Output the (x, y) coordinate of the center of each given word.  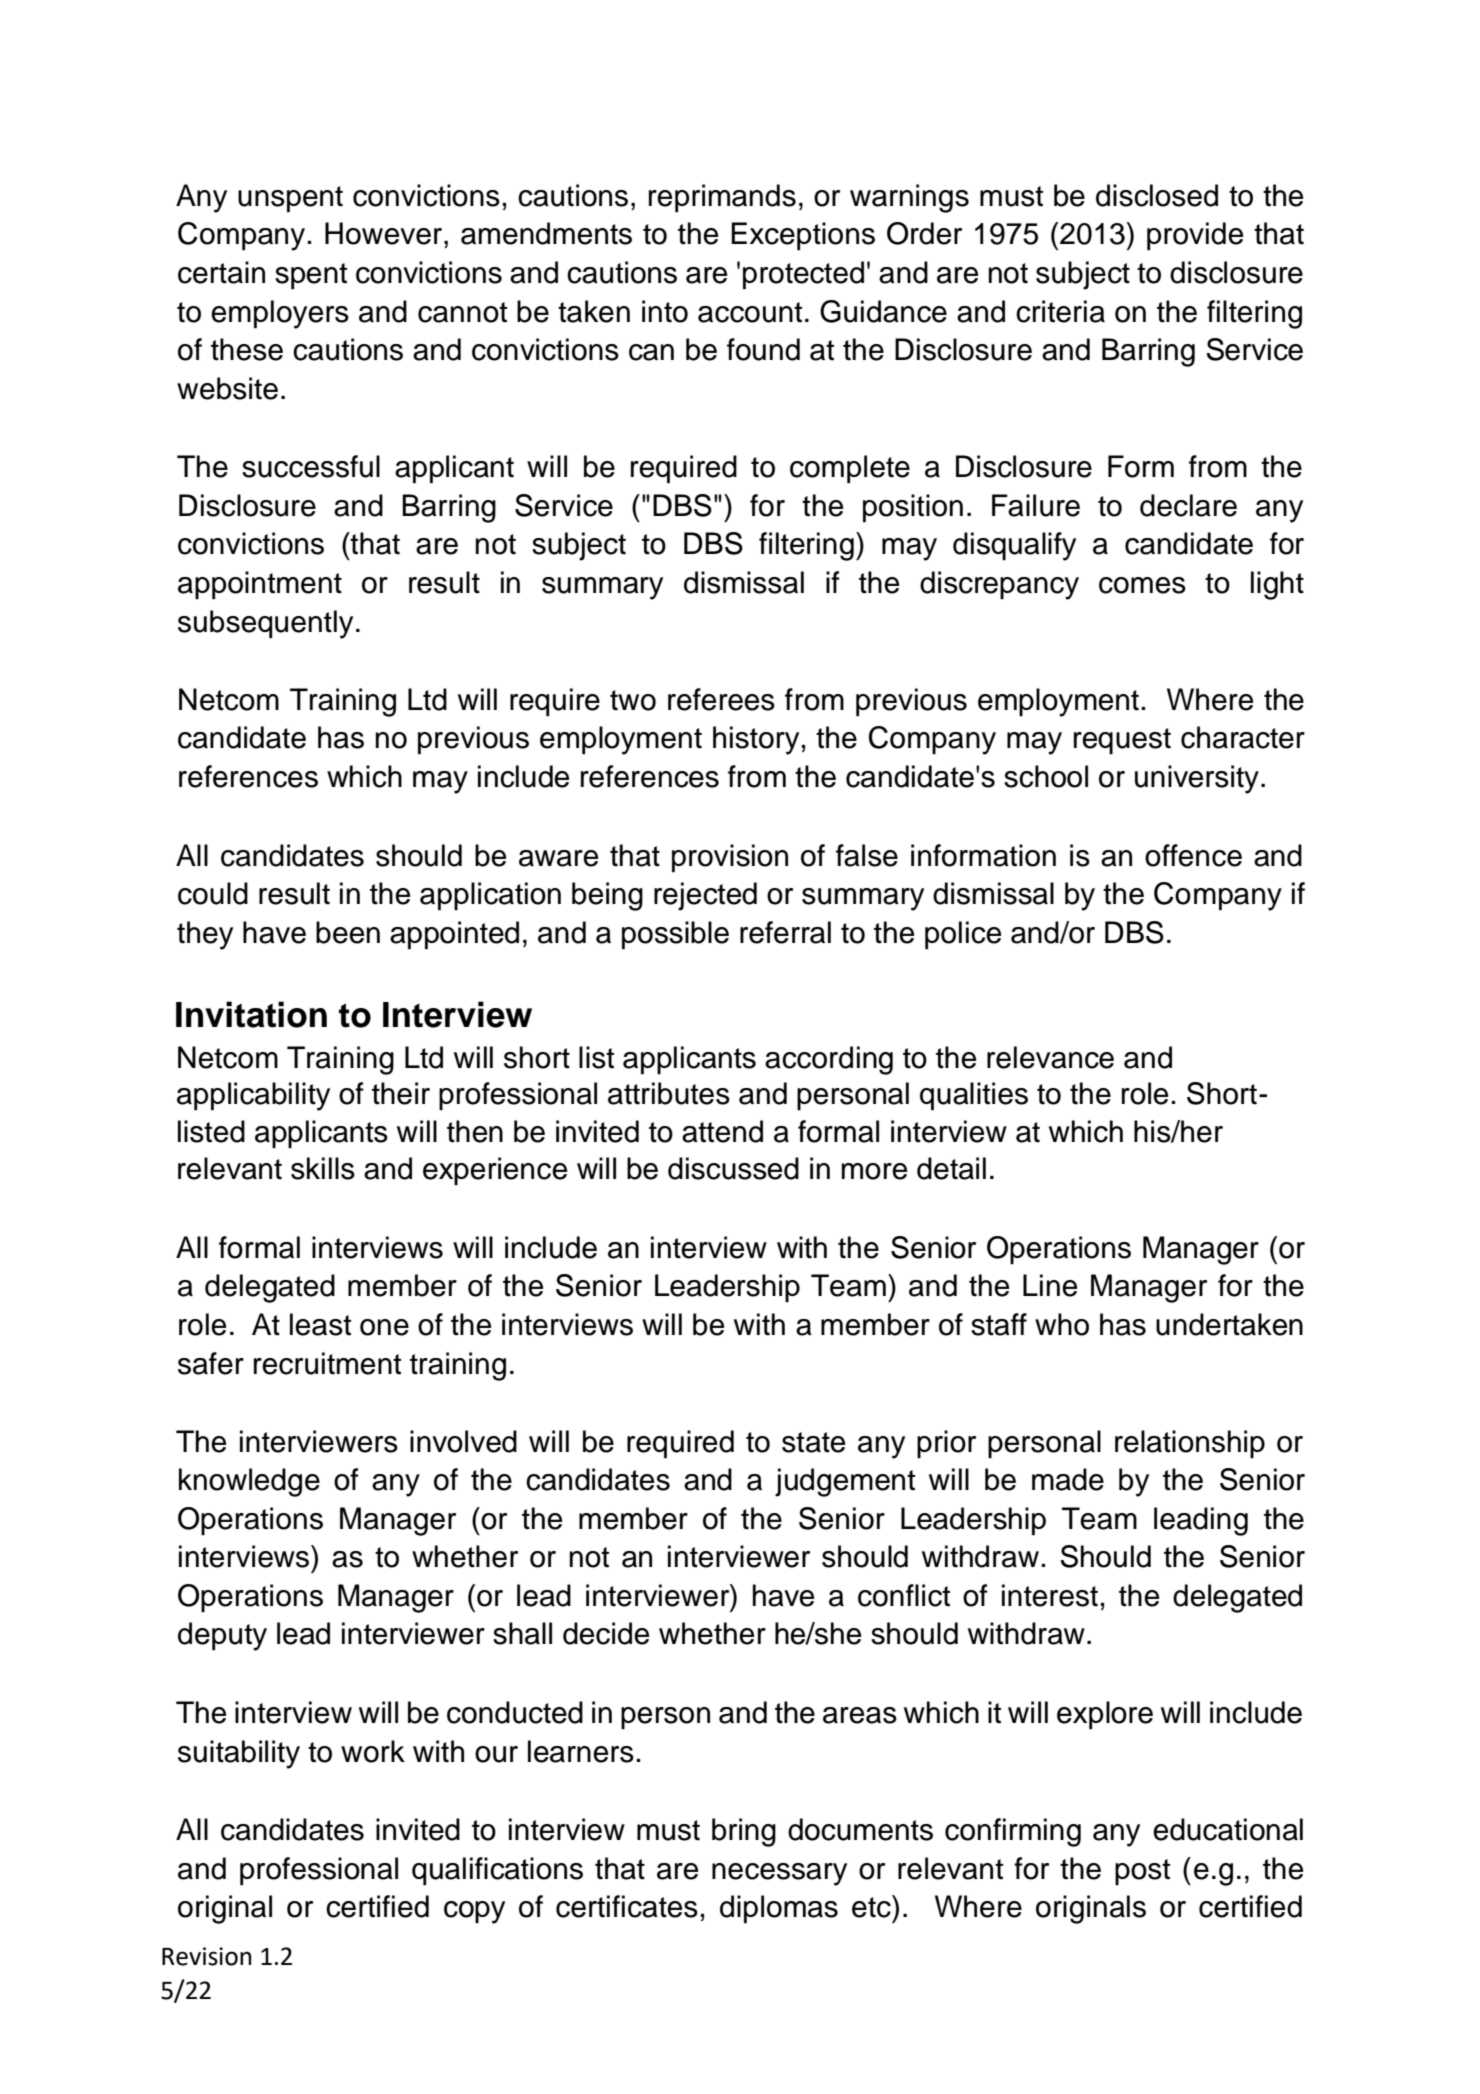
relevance (1050, 1057)
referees (721, 699)
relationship (1190, 1444)
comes (1142, 585)
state (813, 1442)
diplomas (779, 1909)
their (401, 1093)
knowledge (249, 1482)
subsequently (265, 624)
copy (474, 1912)
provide (1195, 236)
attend (722, 1131)
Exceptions (803, 236)
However (385, 233)
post (1142, 1872)
